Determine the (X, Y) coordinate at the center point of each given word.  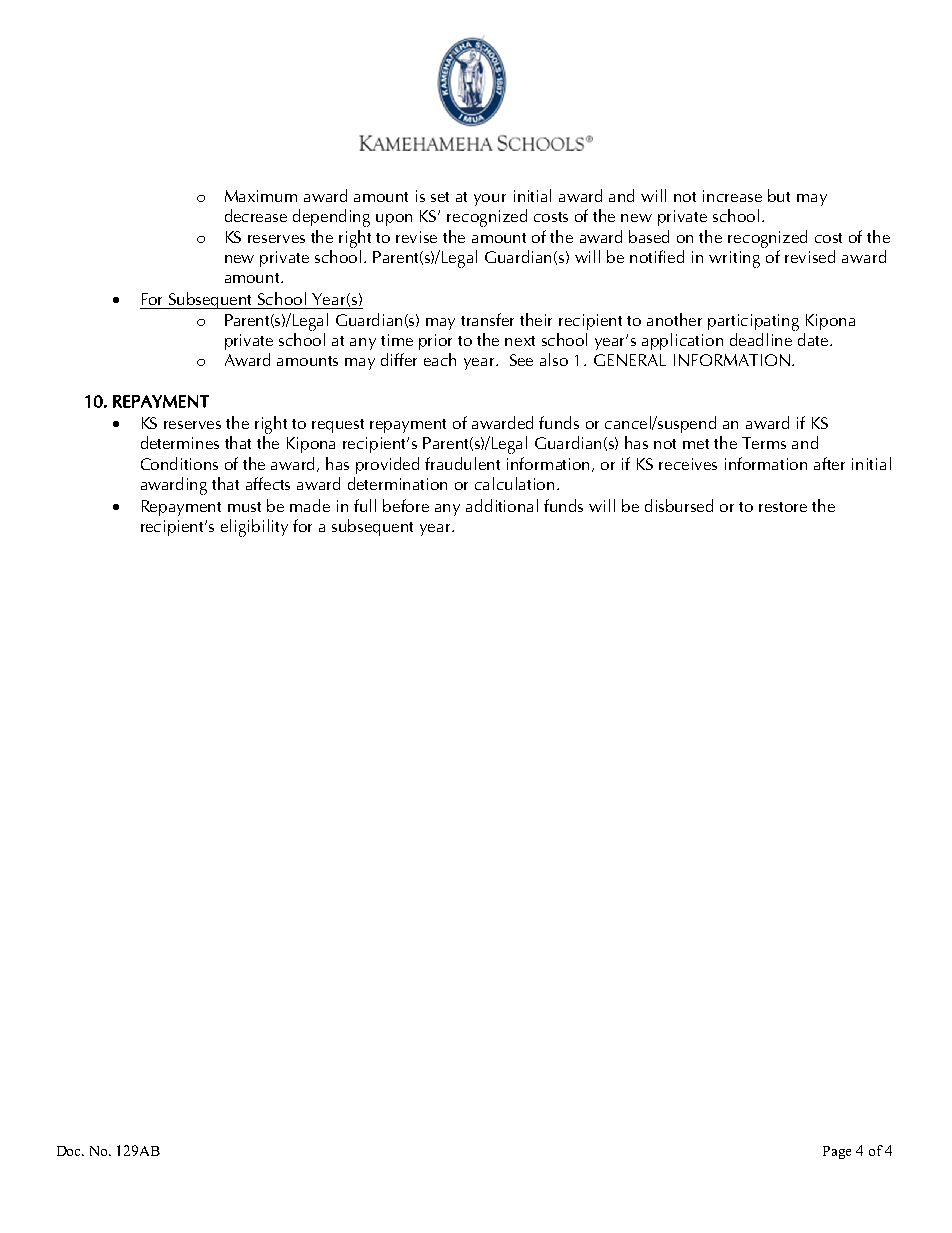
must (244, 507)
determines (180, 442)
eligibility (254, 528)
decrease (256, 215)
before (406, 505)
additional (502, 505)
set (440, 197)
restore (783, 507)
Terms (764, 443)
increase (732, 196)
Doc (70, 1151)
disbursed (679, 505)
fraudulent (462, 463)
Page (837, 1152)
